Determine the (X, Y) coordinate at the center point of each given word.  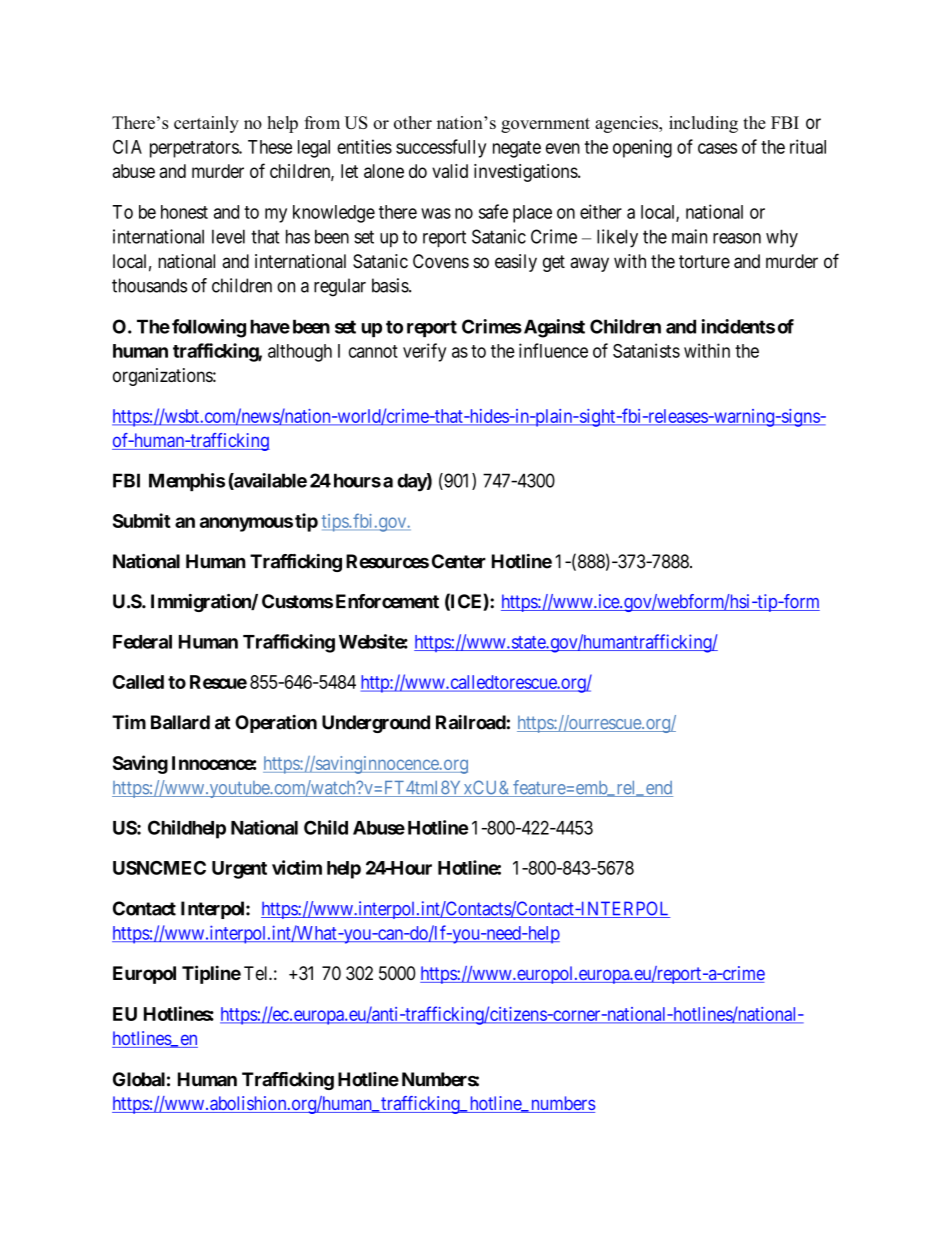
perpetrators (195, 149)
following (209, 328)
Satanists (646, 350)
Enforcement (387, 601)
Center (459, 561)
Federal (142, 642)
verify (424, 352)
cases (717, 148)
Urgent (239, 870)
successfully (441, 148)
